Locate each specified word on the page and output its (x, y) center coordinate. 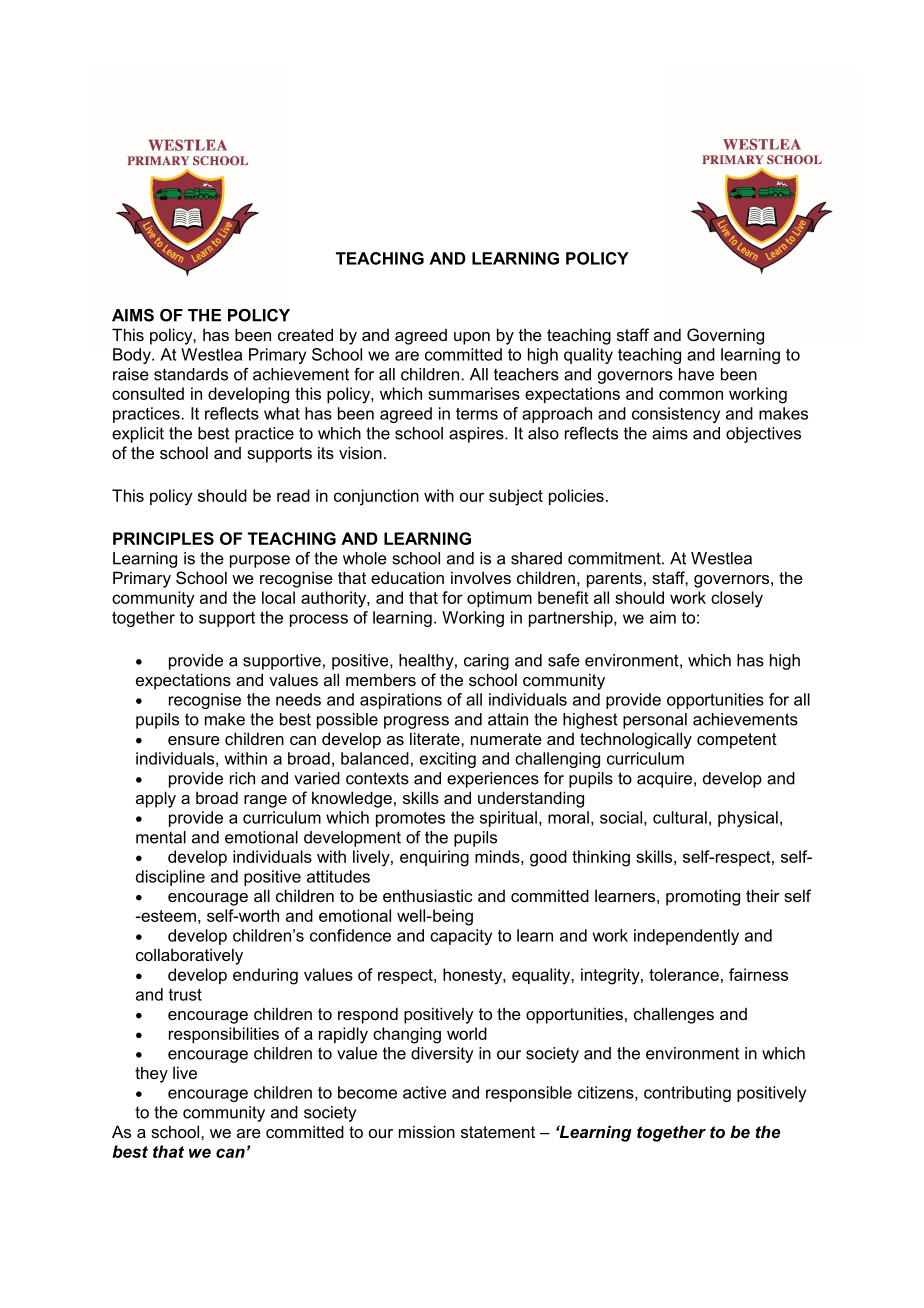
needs (298, 699)
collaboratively (189, 956)
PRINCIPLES (163, 538)
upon (472, 338)
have (696, 374)
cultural (680, 817)
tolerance (684, 974)
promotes (410, 819)
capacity (461, 937)
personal (655, 721)
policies (576, 497)
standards (191, 374)
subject (516, 497)
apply (156, 799)
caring (486, 662)
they (151, 1074)
